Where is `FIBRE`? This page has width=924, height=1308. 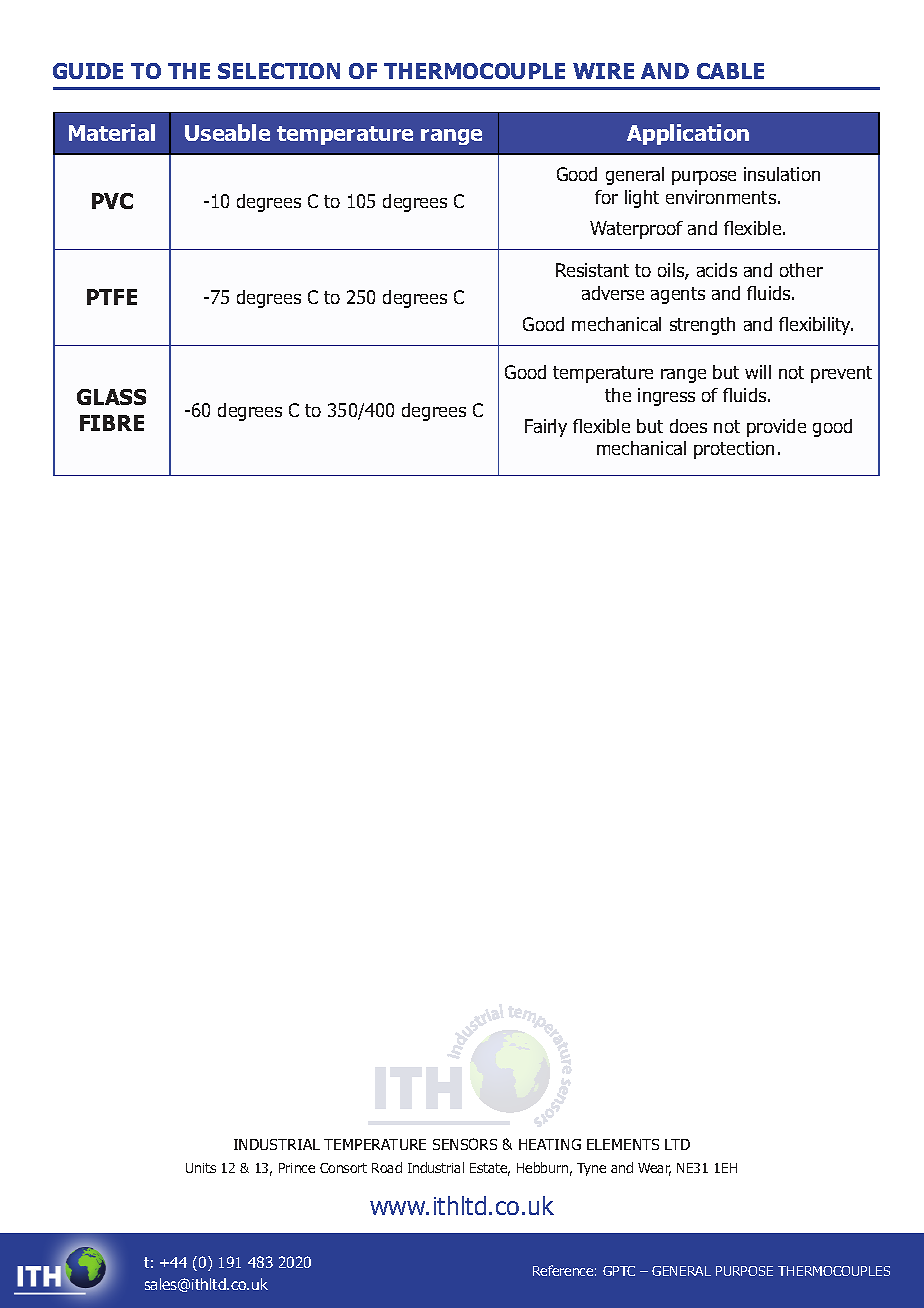 FIBRE is located at coordinates (112, 423).
